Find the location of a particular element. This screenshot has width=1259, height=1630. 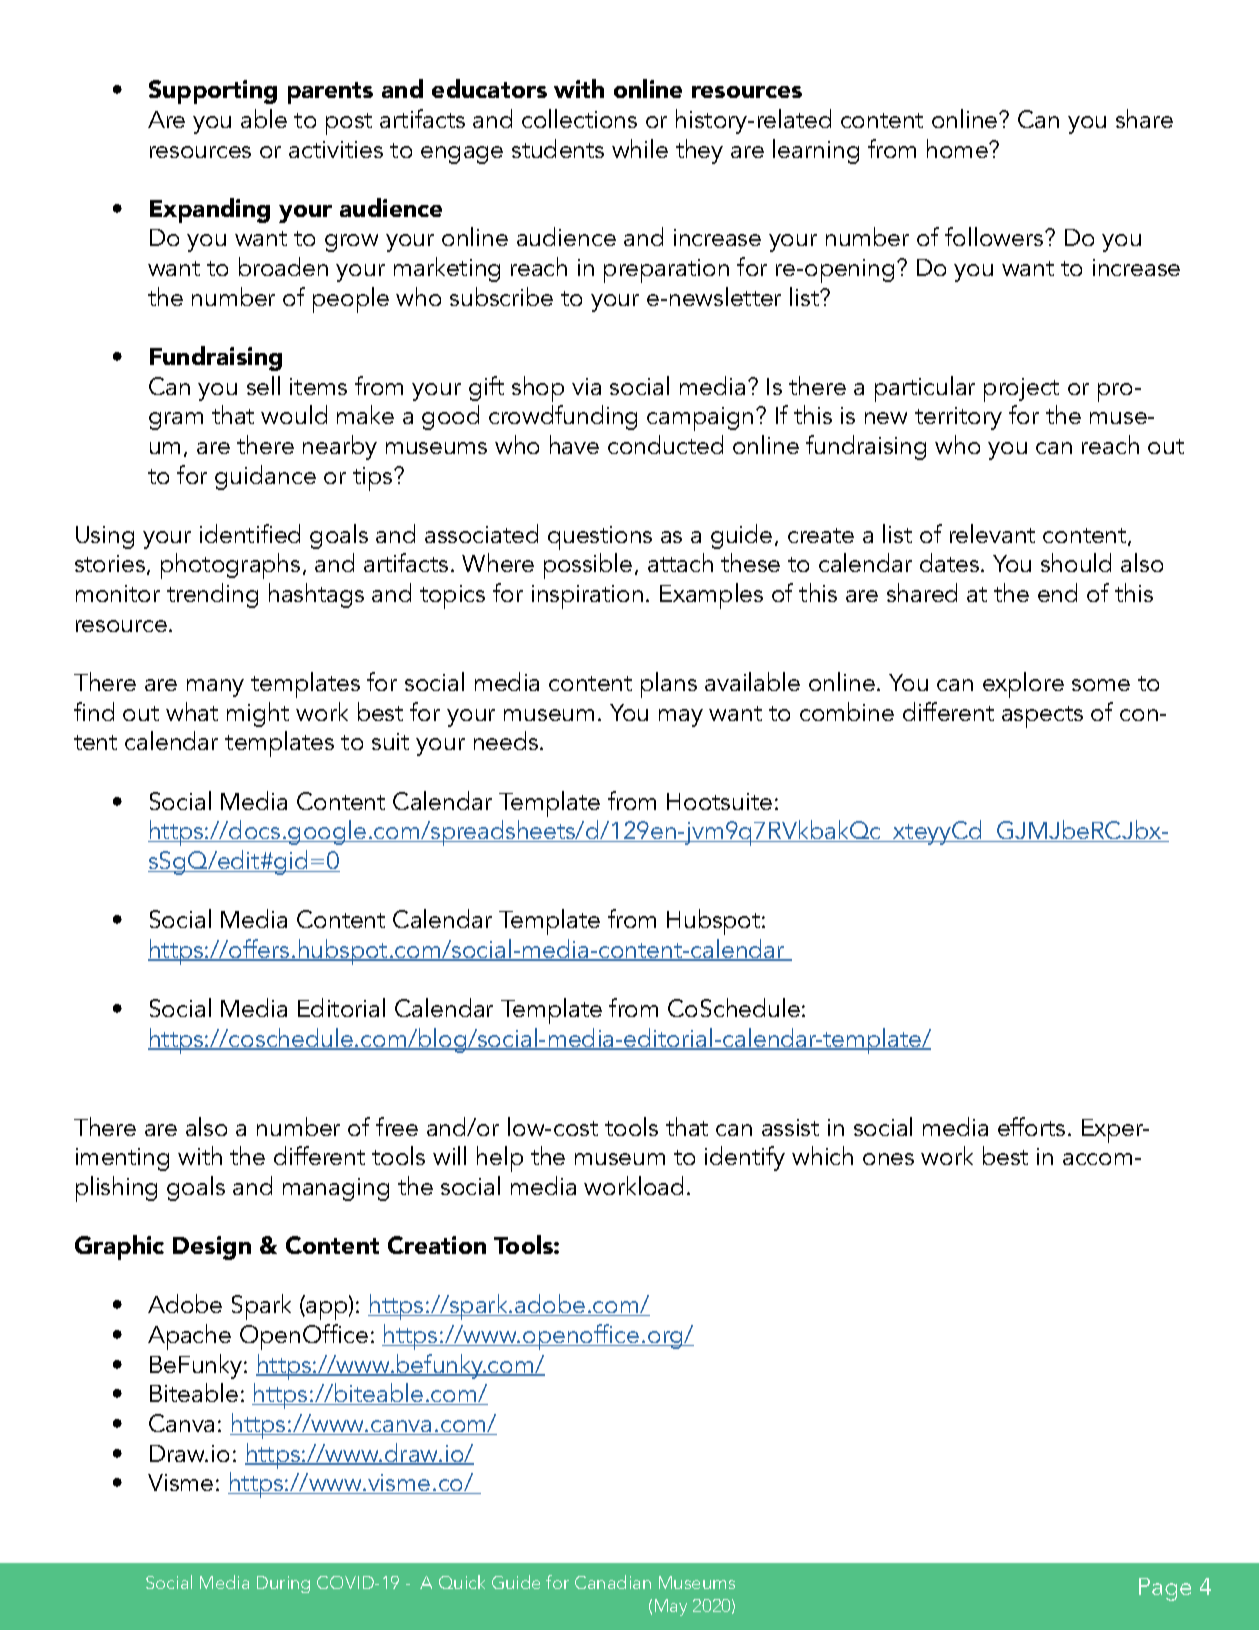

relevant is located at coordinates (992, 533).
